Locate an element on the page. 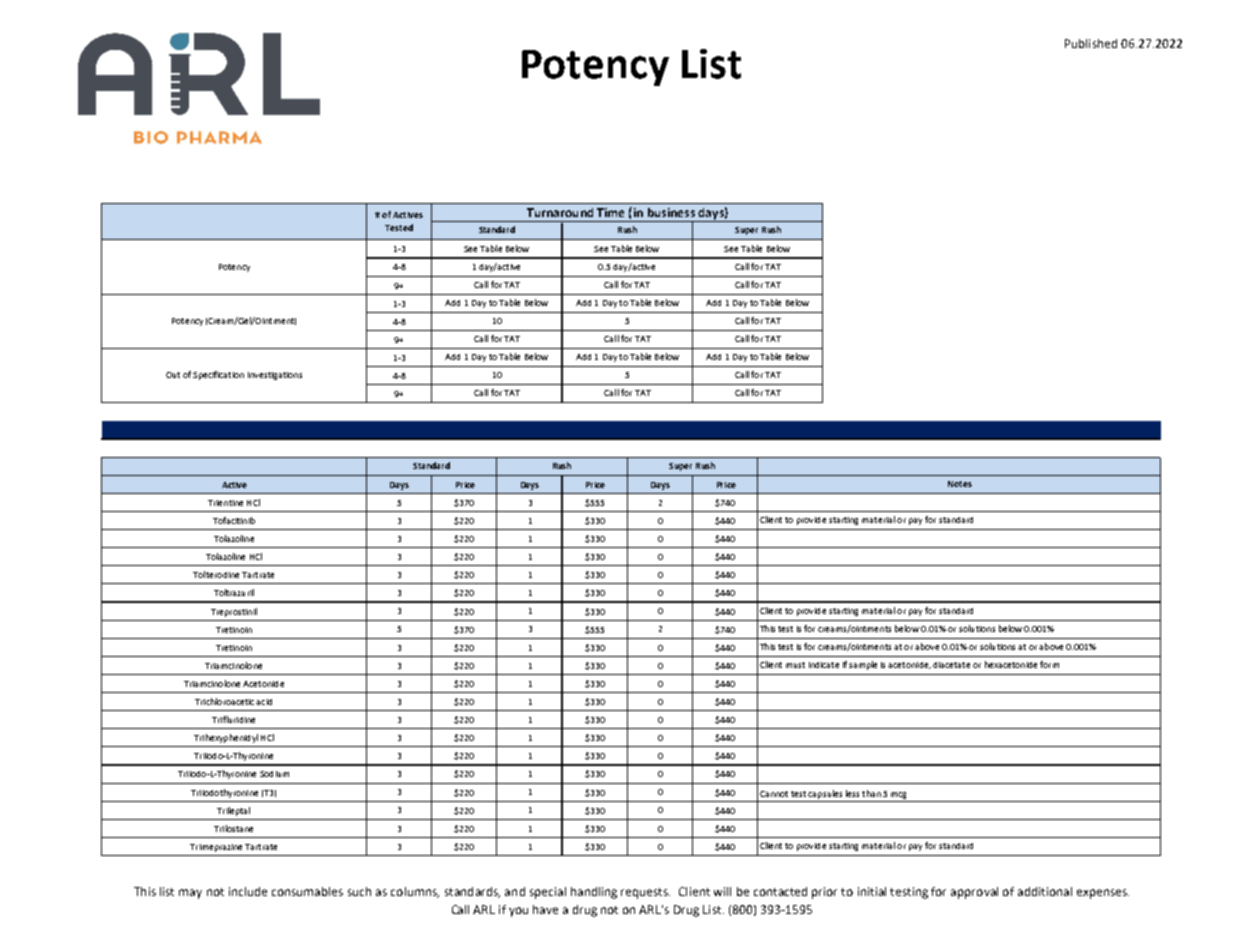  Published is located at coordinates (1091, 43).
